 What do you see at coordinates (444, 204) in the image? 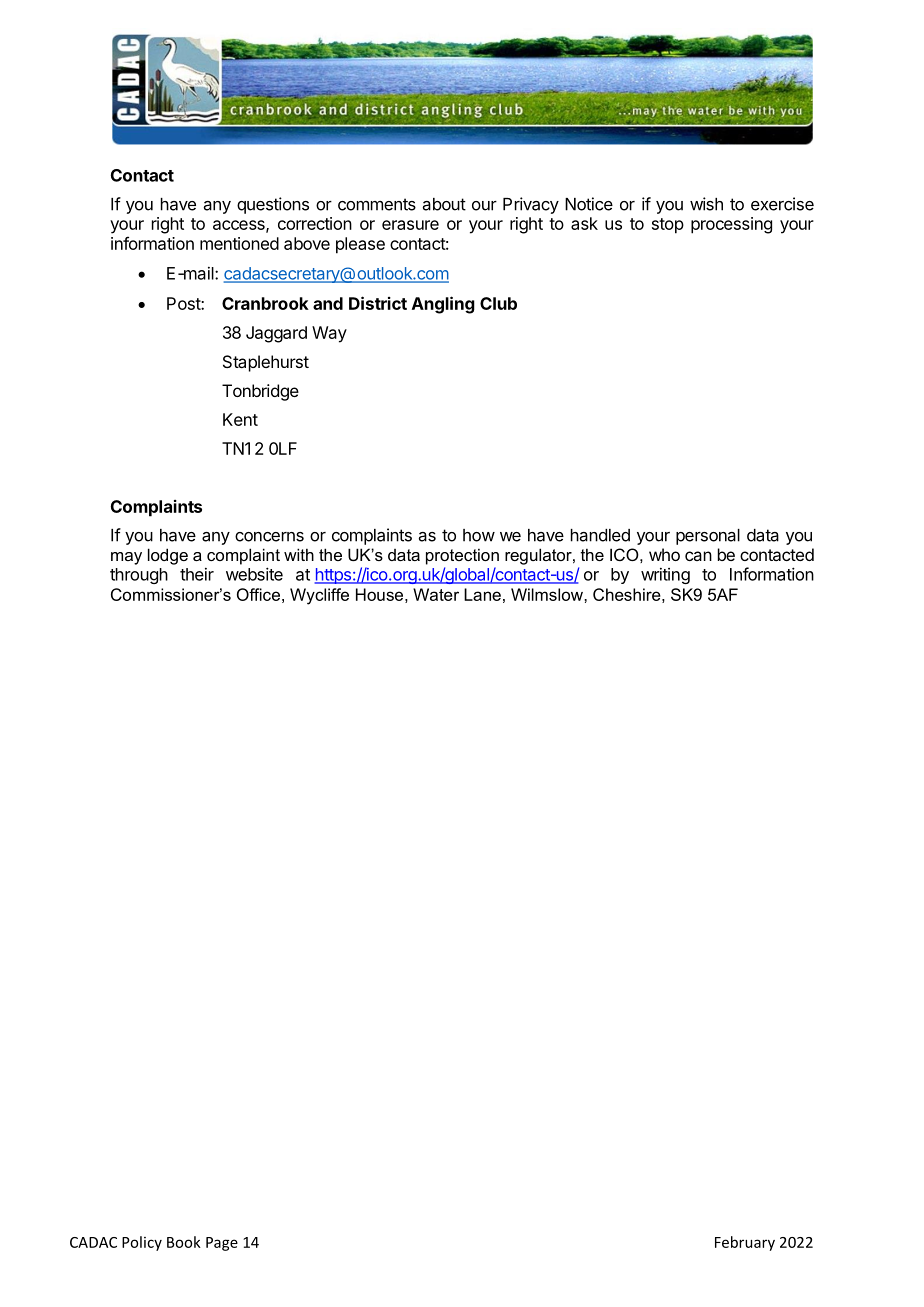
I see `about` at bounding box center [444, 204].
